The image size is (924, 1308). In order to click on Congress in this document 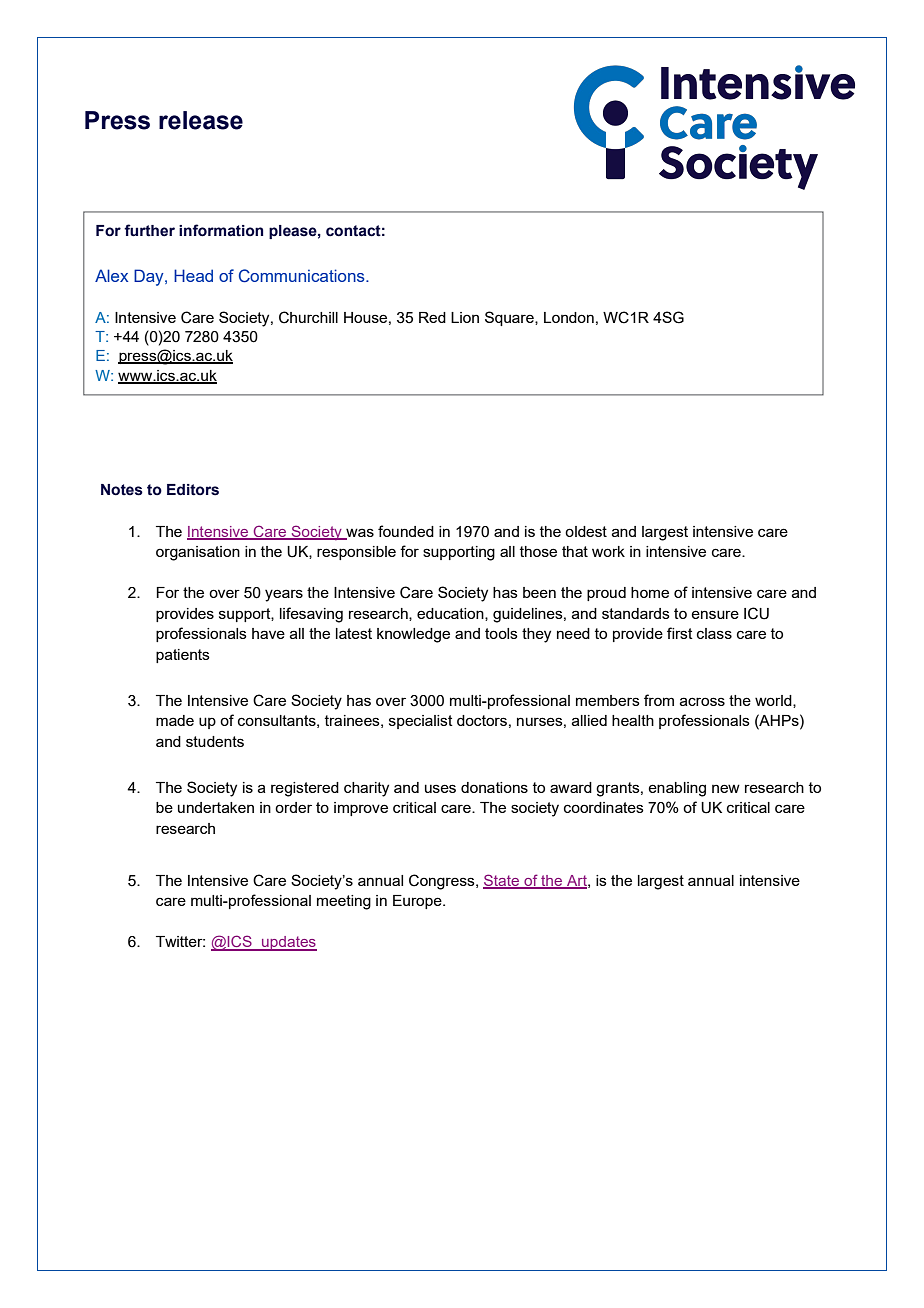, I will do `click(443, 882)`.
